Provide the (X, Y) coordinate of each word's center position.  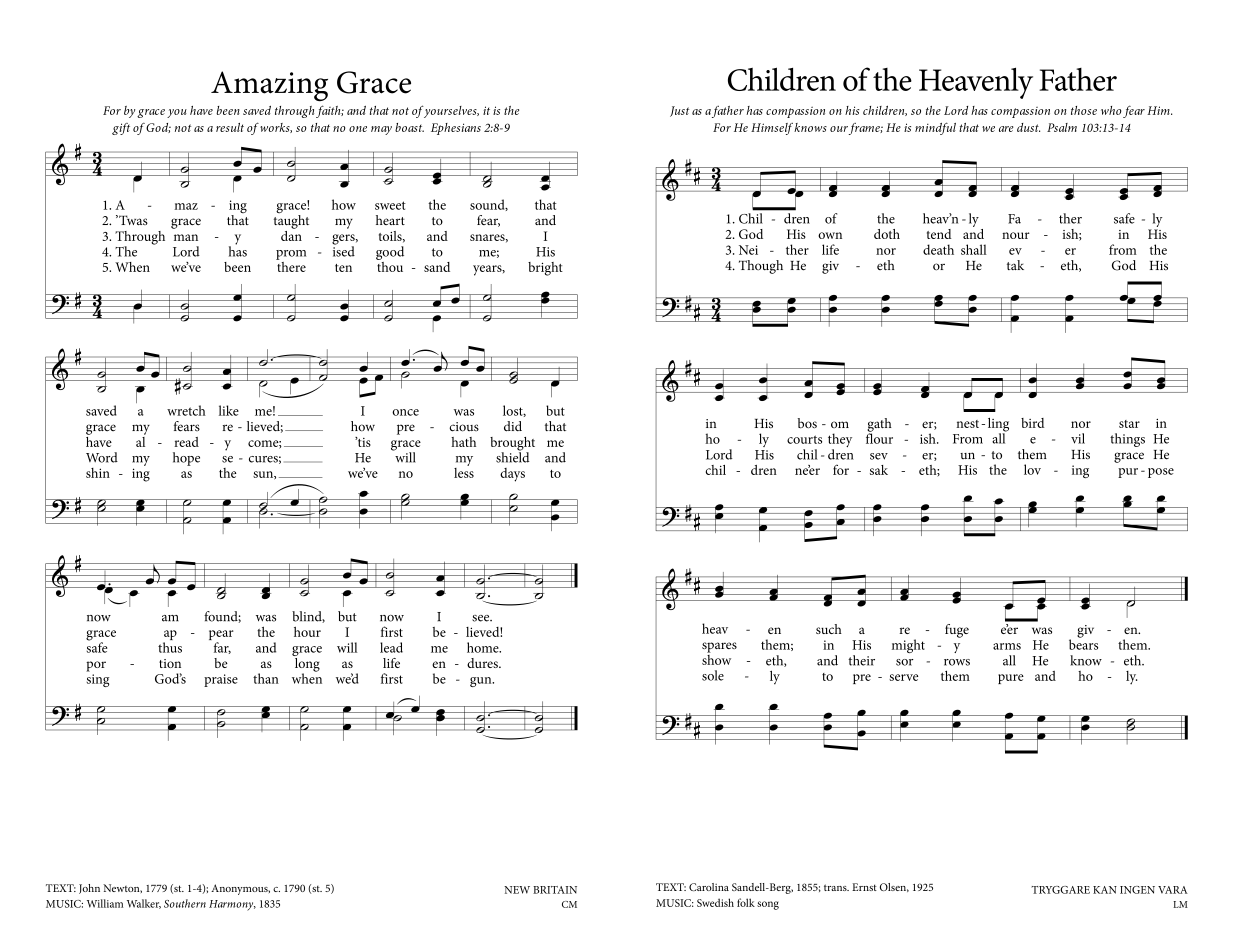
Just (679, 111)
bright (545, 269)
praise (221, 680)
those (1084, 110)
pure (1011, 679)
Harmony (232, 905)
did (513, 426)
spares (719, 647)
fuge (957, 631)
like (229, 410)
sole (713, 675)
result (230, 127)
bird (1032, 423)
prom (291, 255)
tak (1015, 265)
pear (221, 636)
